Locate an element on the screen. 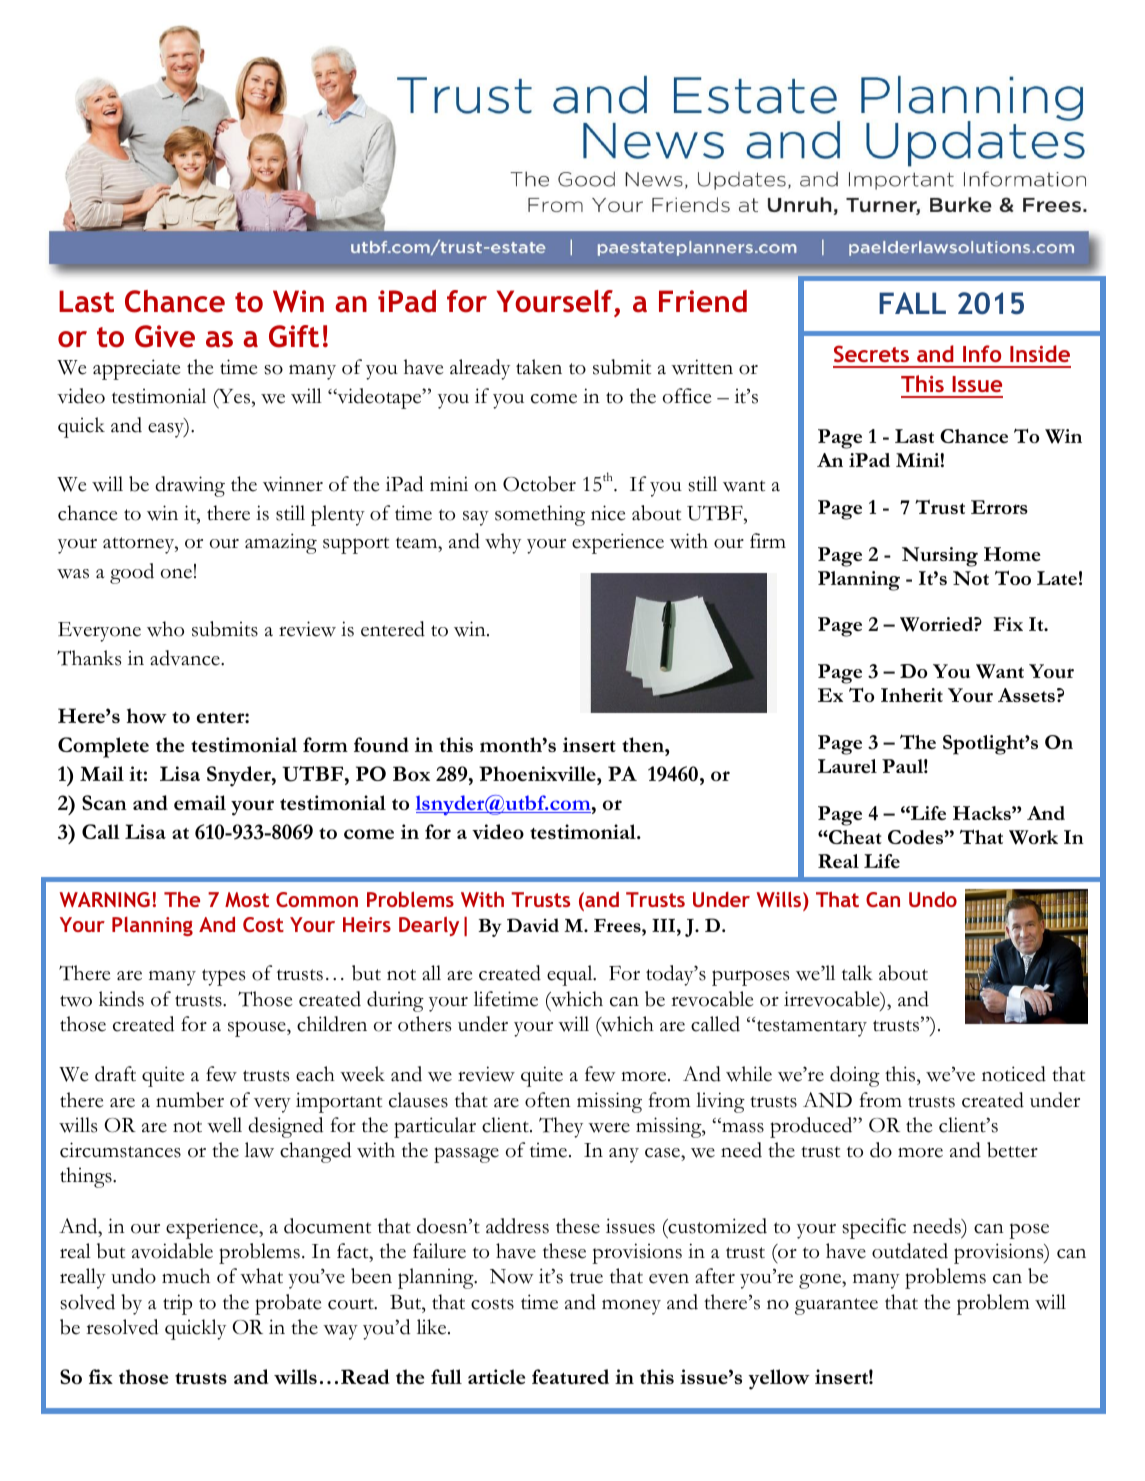  Cheat is located at coordinates (854, 837).
